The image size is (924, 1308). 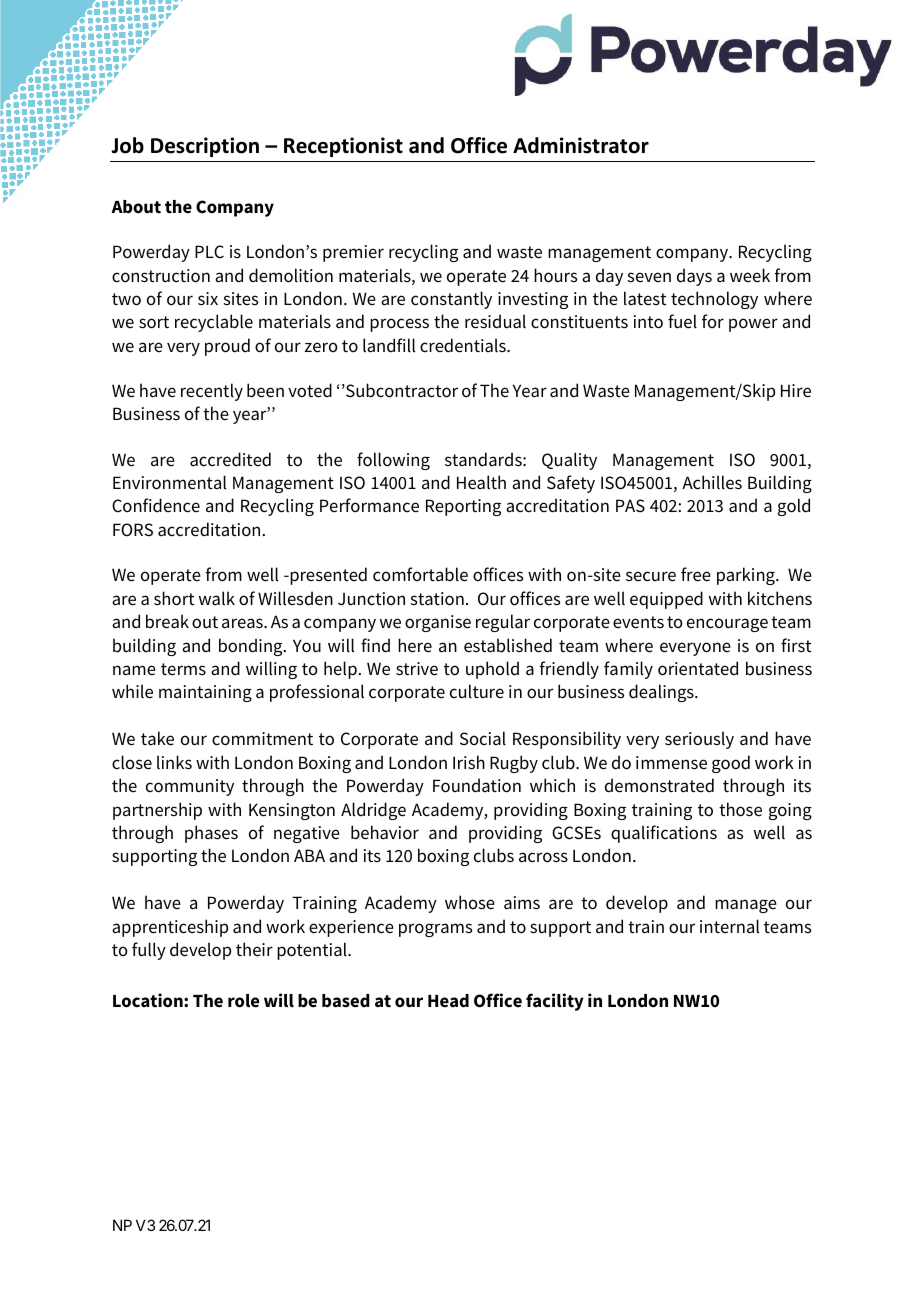 I want to click on uphold, so click(x=492, y=670).
